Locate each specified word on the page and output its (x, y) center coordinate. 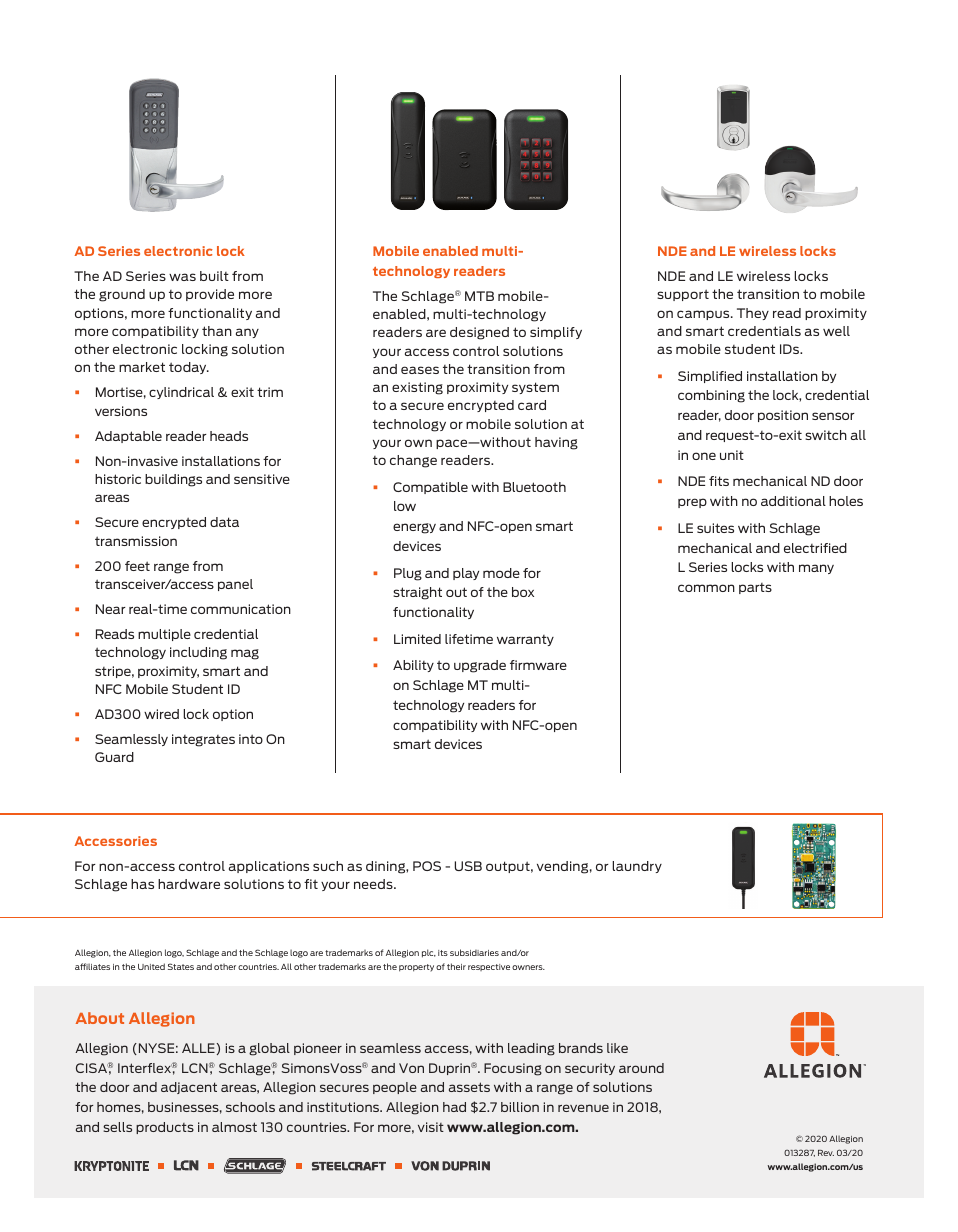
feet (137, 566)
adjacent (189, 1088)
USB (468, 866)
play (466, 574)
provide (210, 295)
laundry (637, 867)
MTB (479, 296)
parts (755, 588)
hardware (189, 884)
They (753, 314)
